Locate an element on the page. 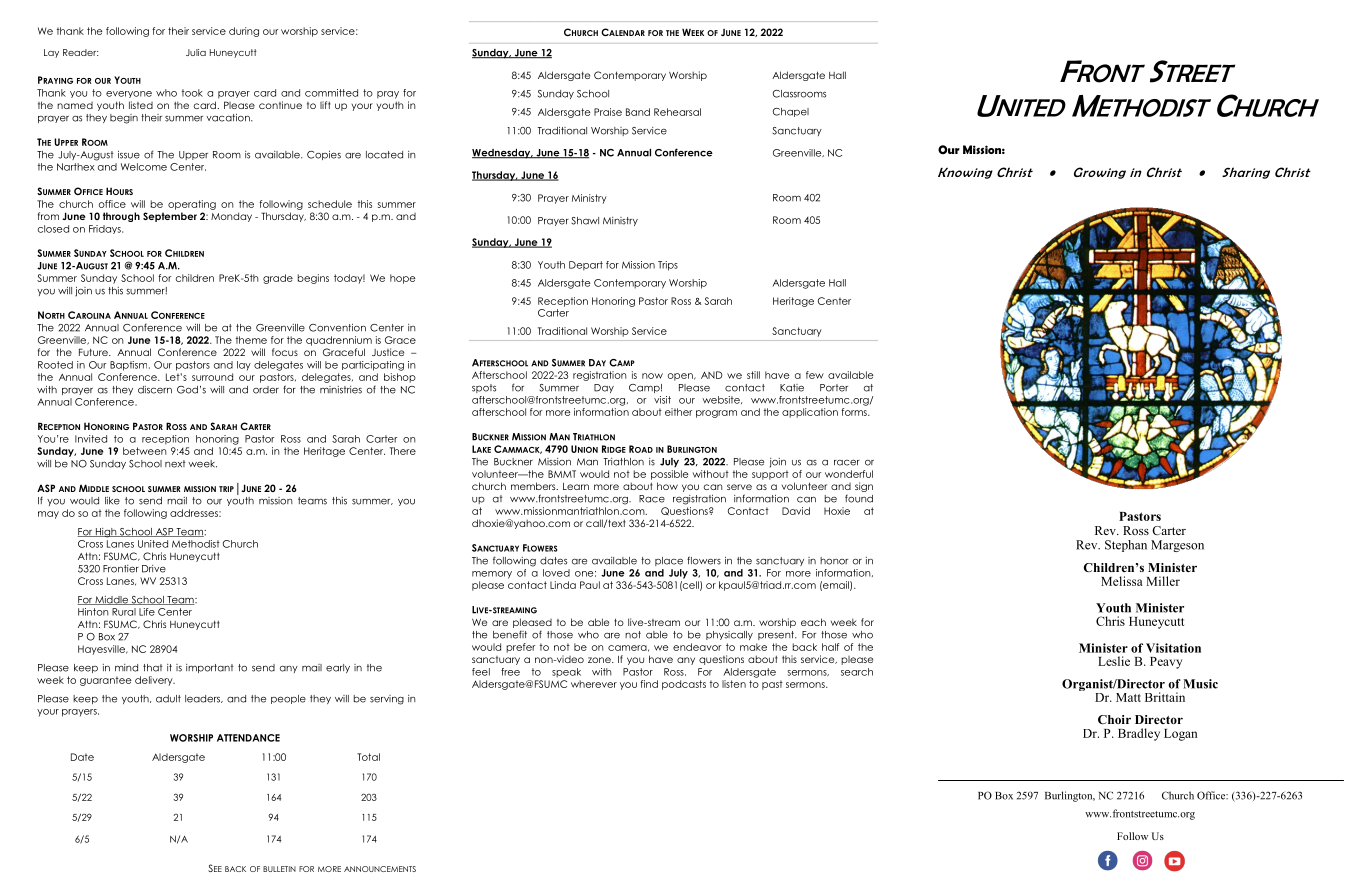 This page has height=887, width=1372. important is located at coordinates (210, 668).
